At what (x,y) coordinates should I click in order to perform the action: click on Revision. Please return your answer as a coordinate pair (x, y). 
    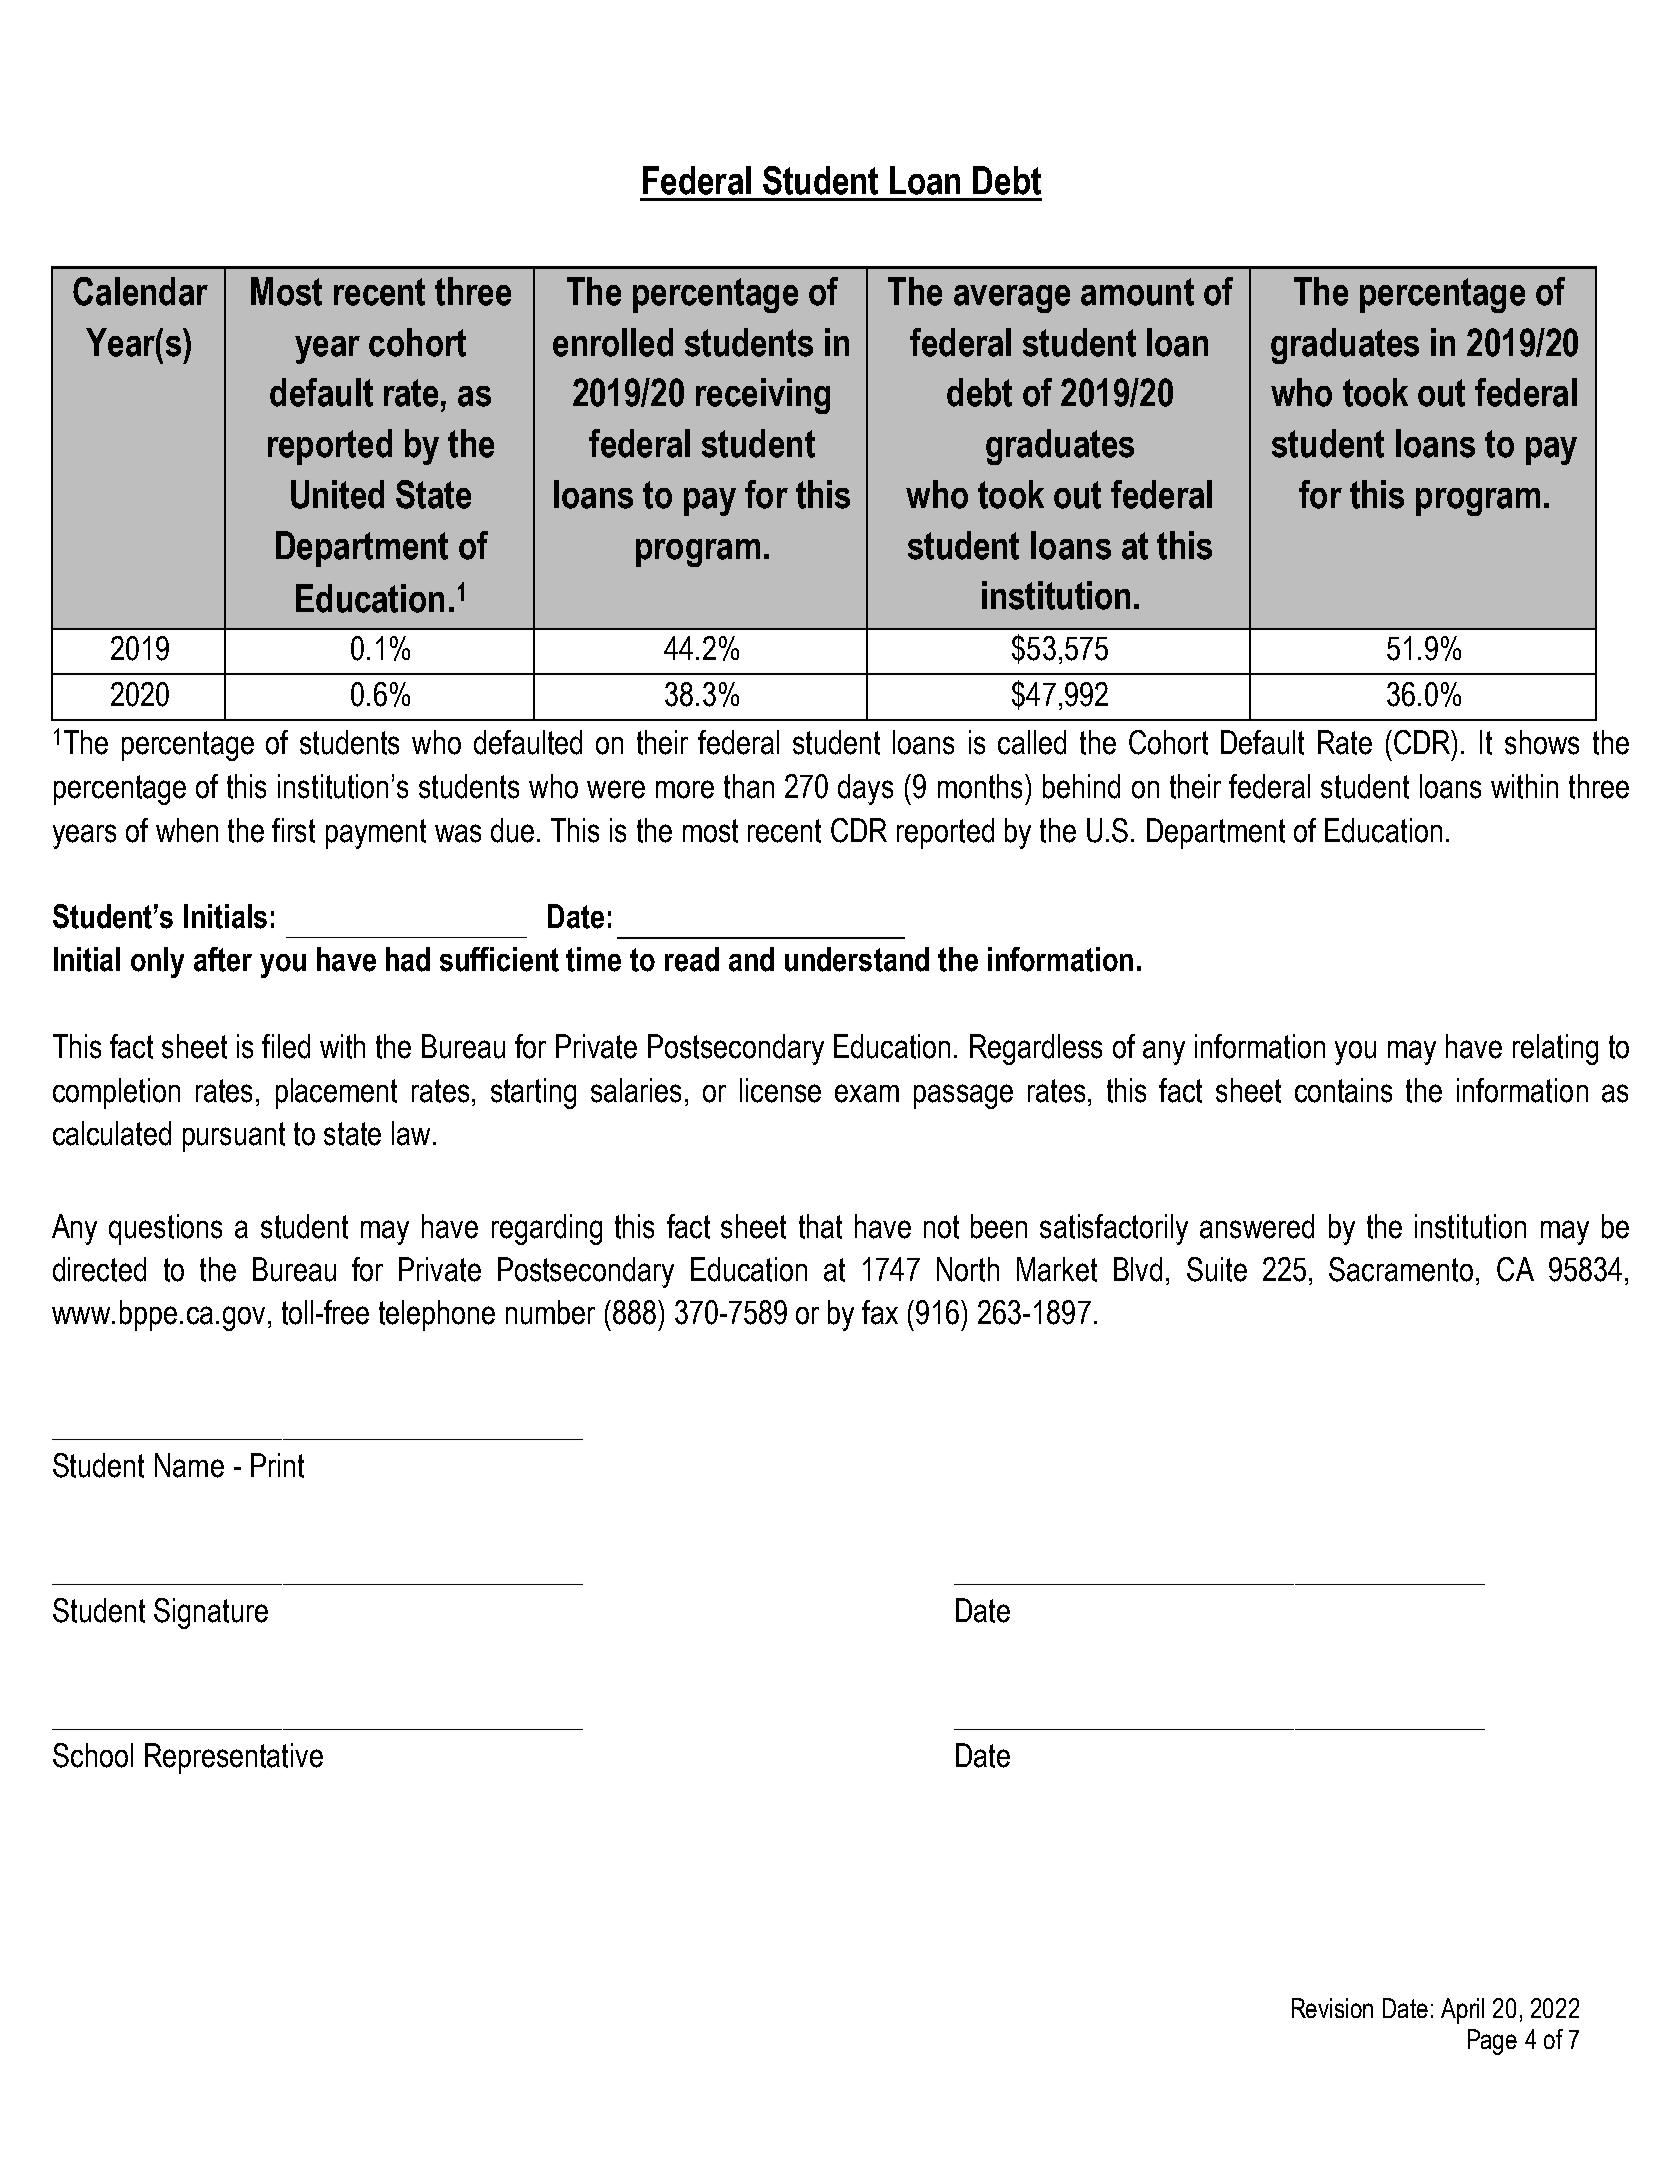
    Looking at the image, I should click on (1332, 2008).
